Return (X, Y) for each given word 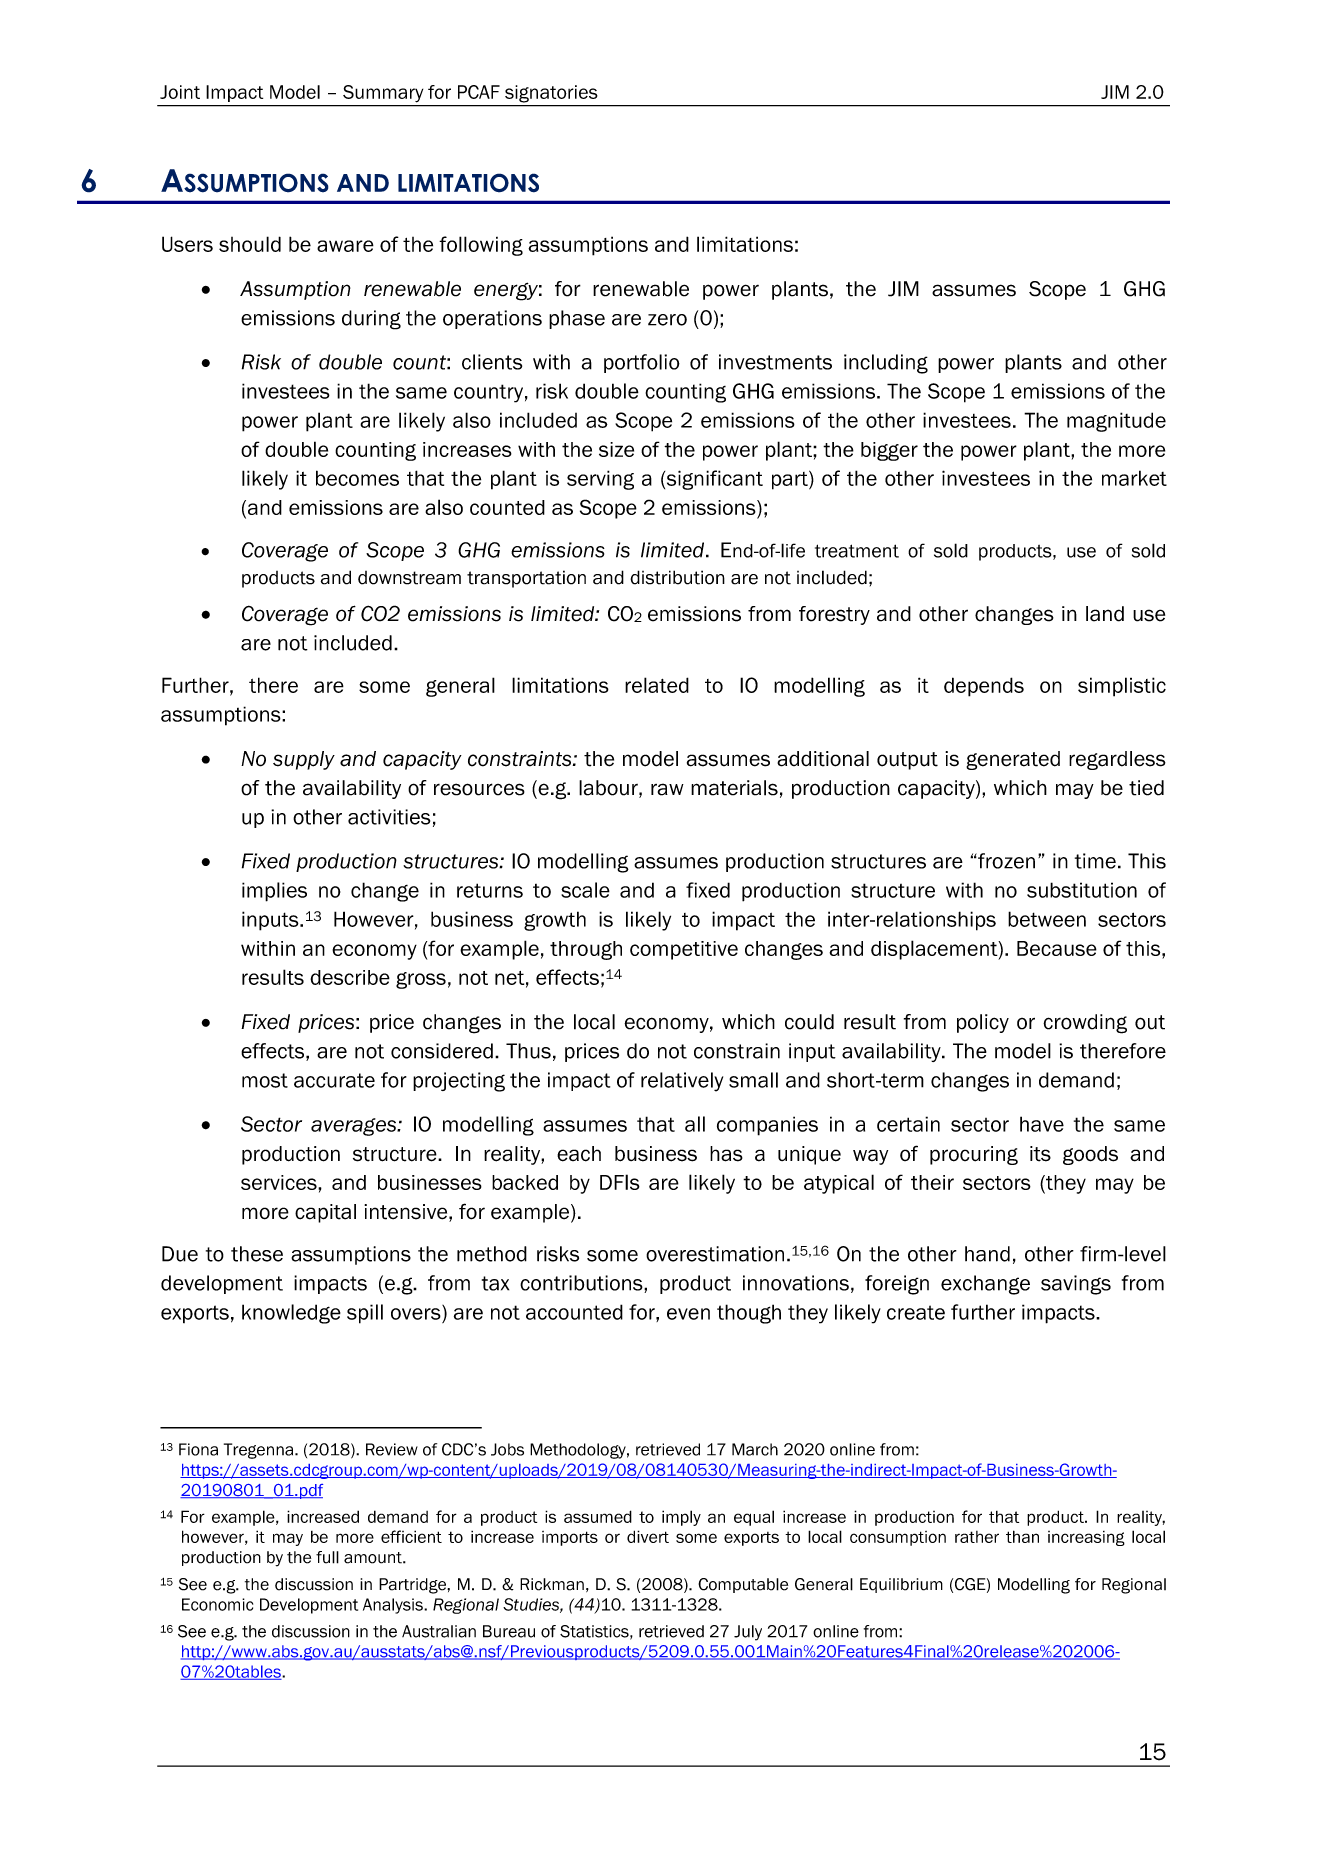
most (265, 1080)
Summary (383, 93)
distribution (677, 577)
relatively (682, 1082)
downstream (409, 578)
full (327, 1557)
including (886, 364)
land (1105, 614)
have (1042, 1124)
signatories (551, 94)
